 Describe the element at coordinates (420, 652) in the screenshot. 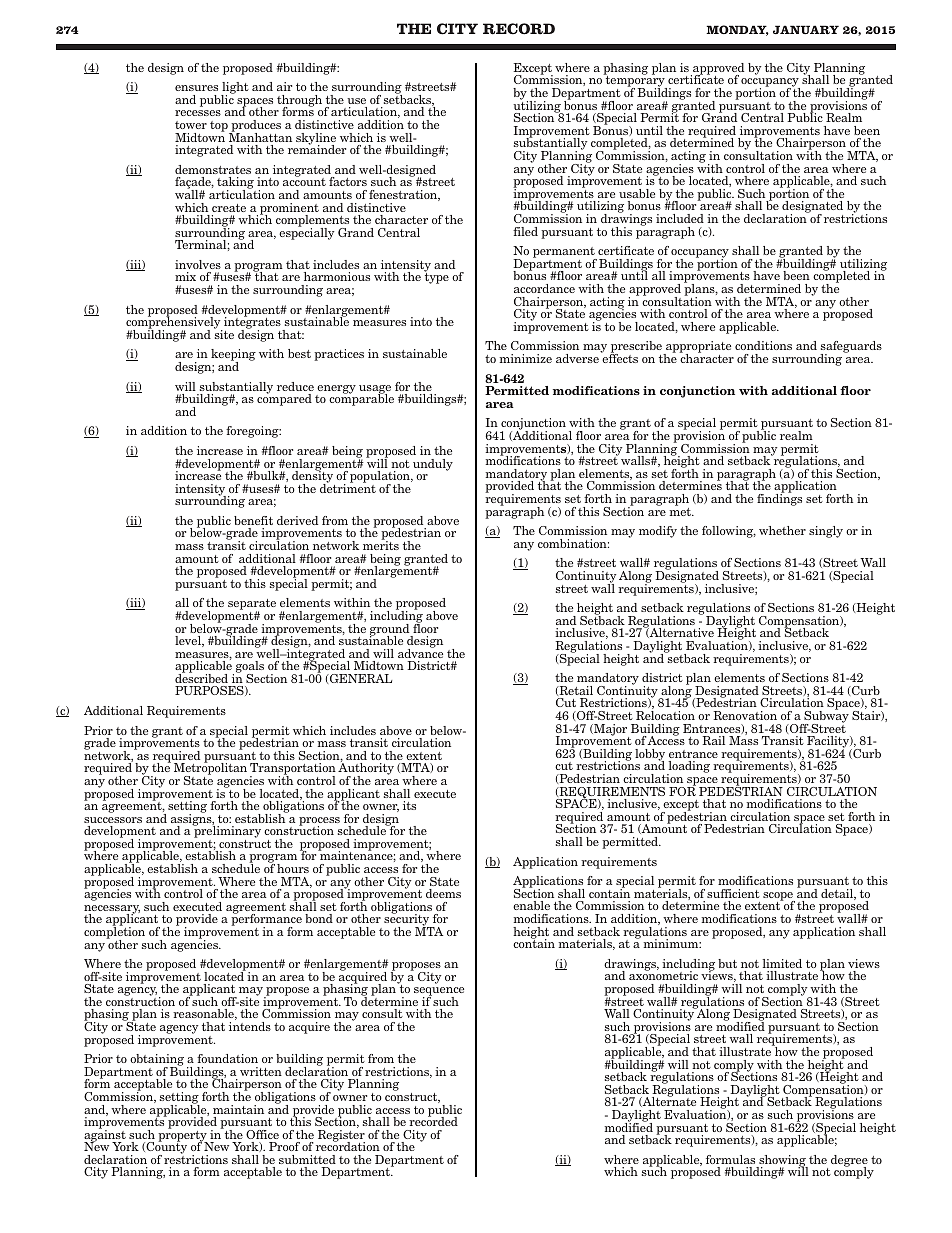

I see `advance` at that location.
